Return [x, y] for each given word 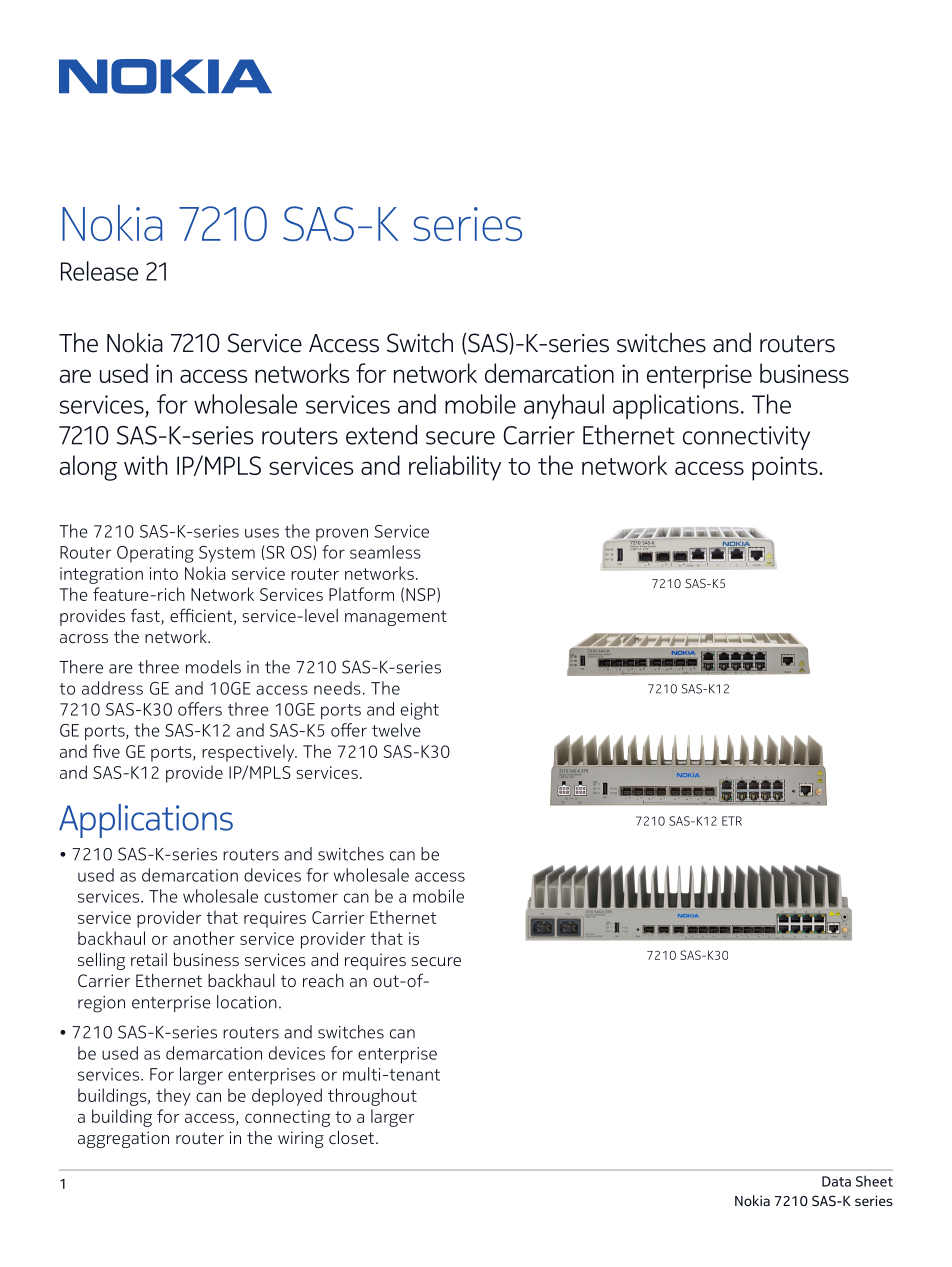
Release [99, 271]
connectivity [746, 438]
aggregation [123, 1139]
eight [420, 711]
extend [381, 435]
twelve [396, 730]
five [106, 751]
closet [353, 1137]
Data [836, 1181]
